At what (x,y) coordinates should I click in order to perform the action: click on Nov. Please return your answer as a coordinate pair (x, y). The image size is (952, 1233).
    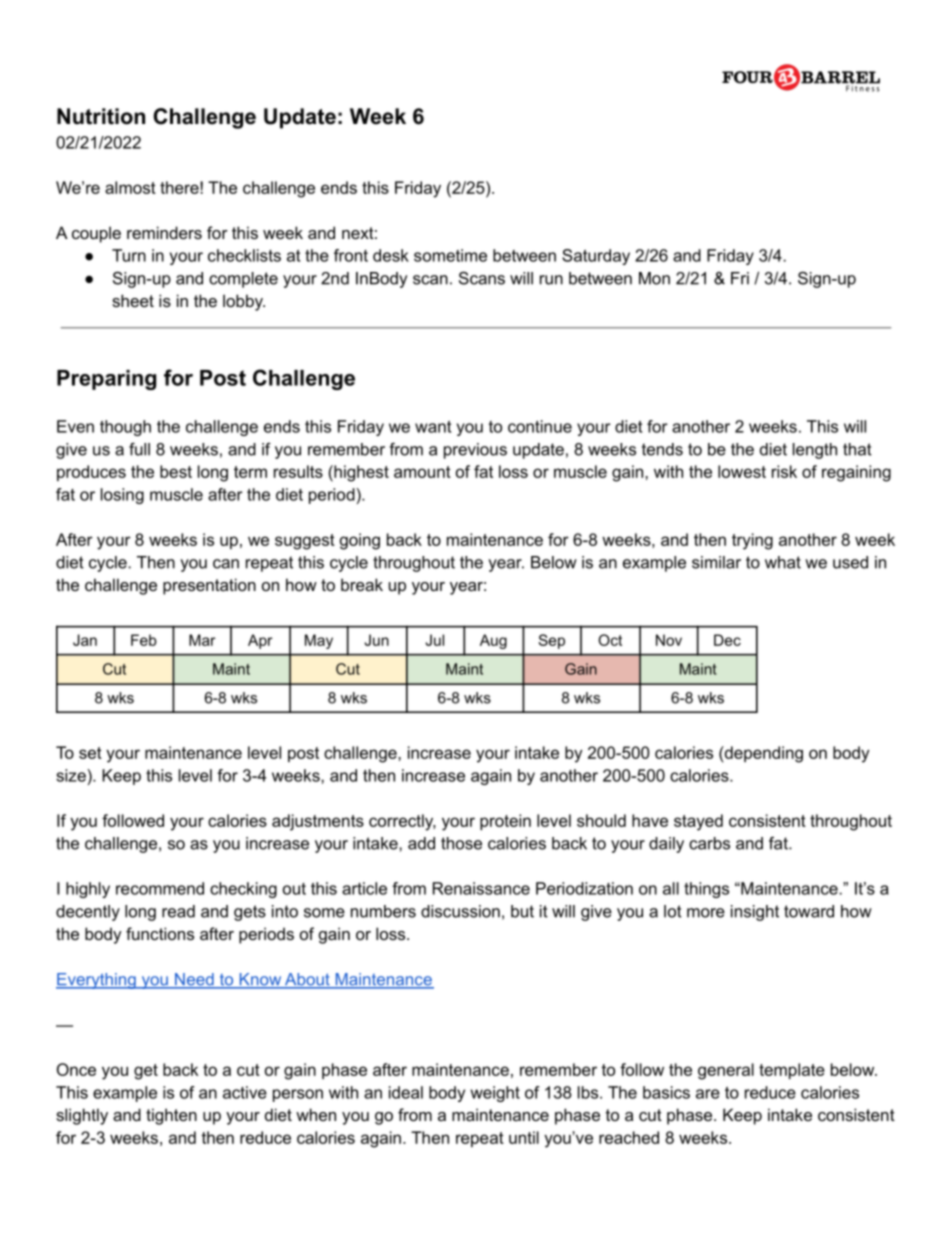
    Looking at the image, I should click on (669, 640).
